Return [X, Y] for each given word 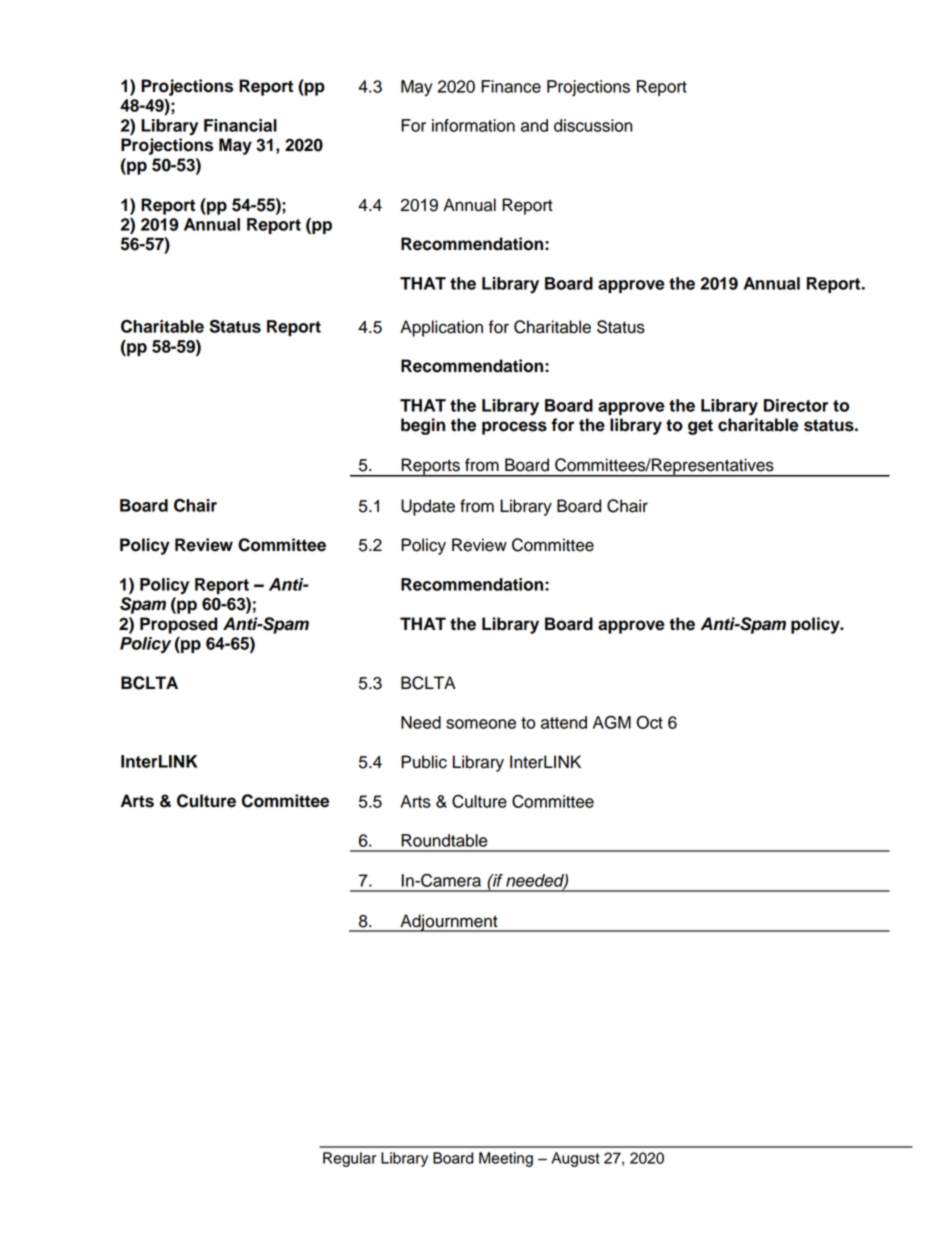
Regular [349, 1159]
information [473, 125]
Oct [649, 722]
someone [481, 724]
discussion [593, 125]
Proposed [179, 625]
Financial [240, 125]
